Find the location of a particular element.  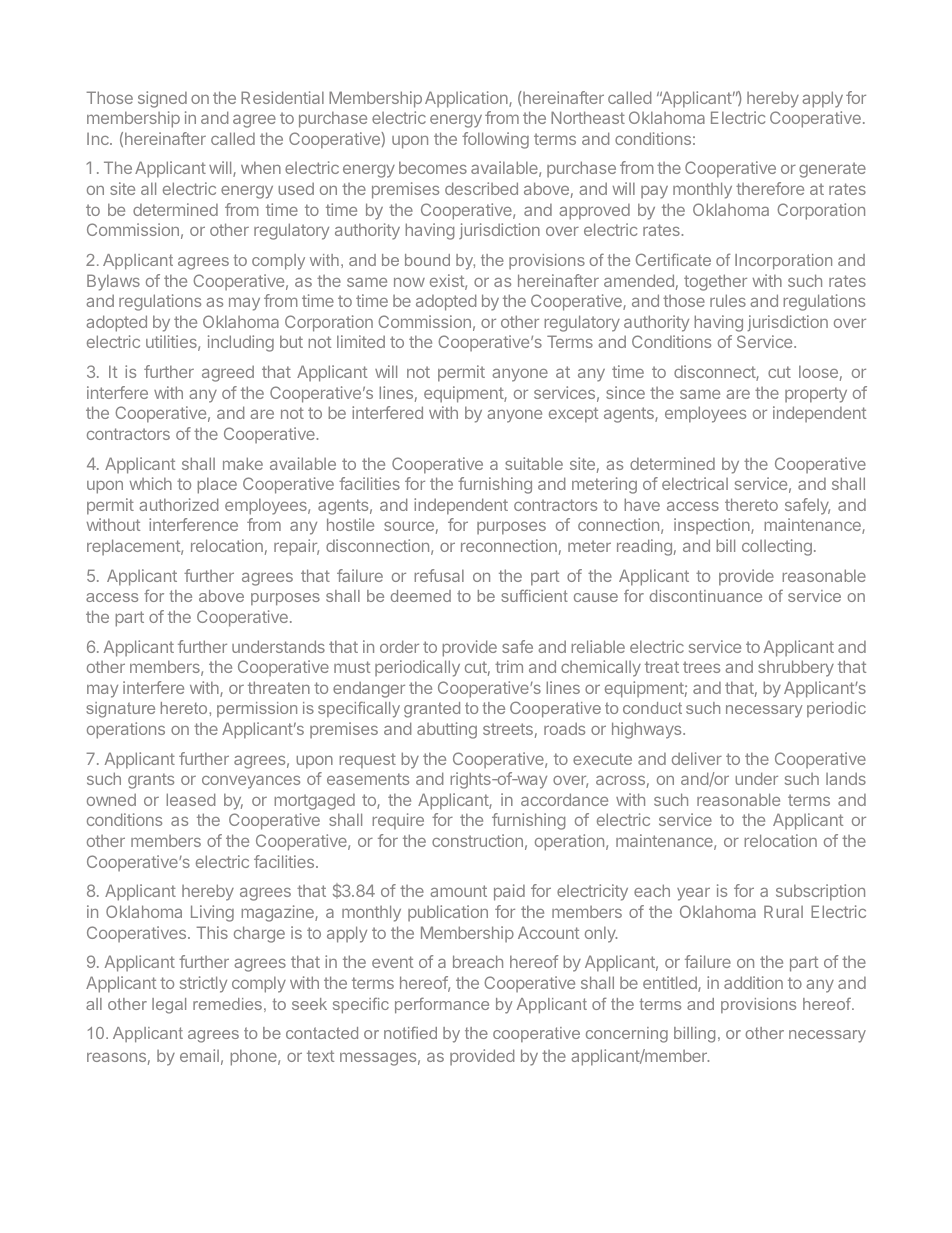

therefore is located at coordinates (770, 188).
